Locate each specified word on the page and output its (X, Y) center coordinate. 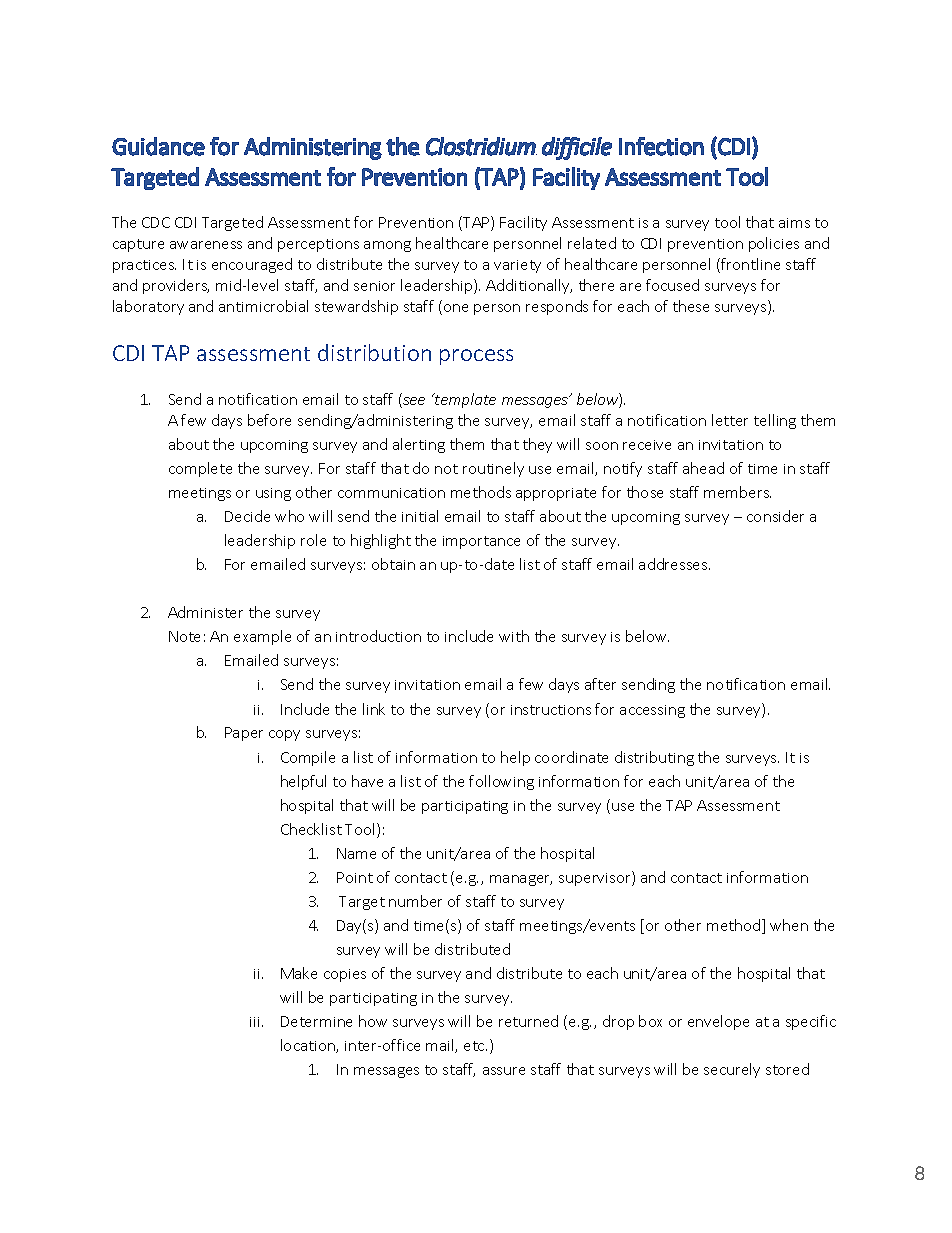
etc (475, 1046)
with (514, 636)
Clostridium (481, 146)
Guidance (158, 146)
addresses (674, 564)
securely (732, 1070)
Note (184, 636)
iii (256, 1022)
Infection (661, 146)
